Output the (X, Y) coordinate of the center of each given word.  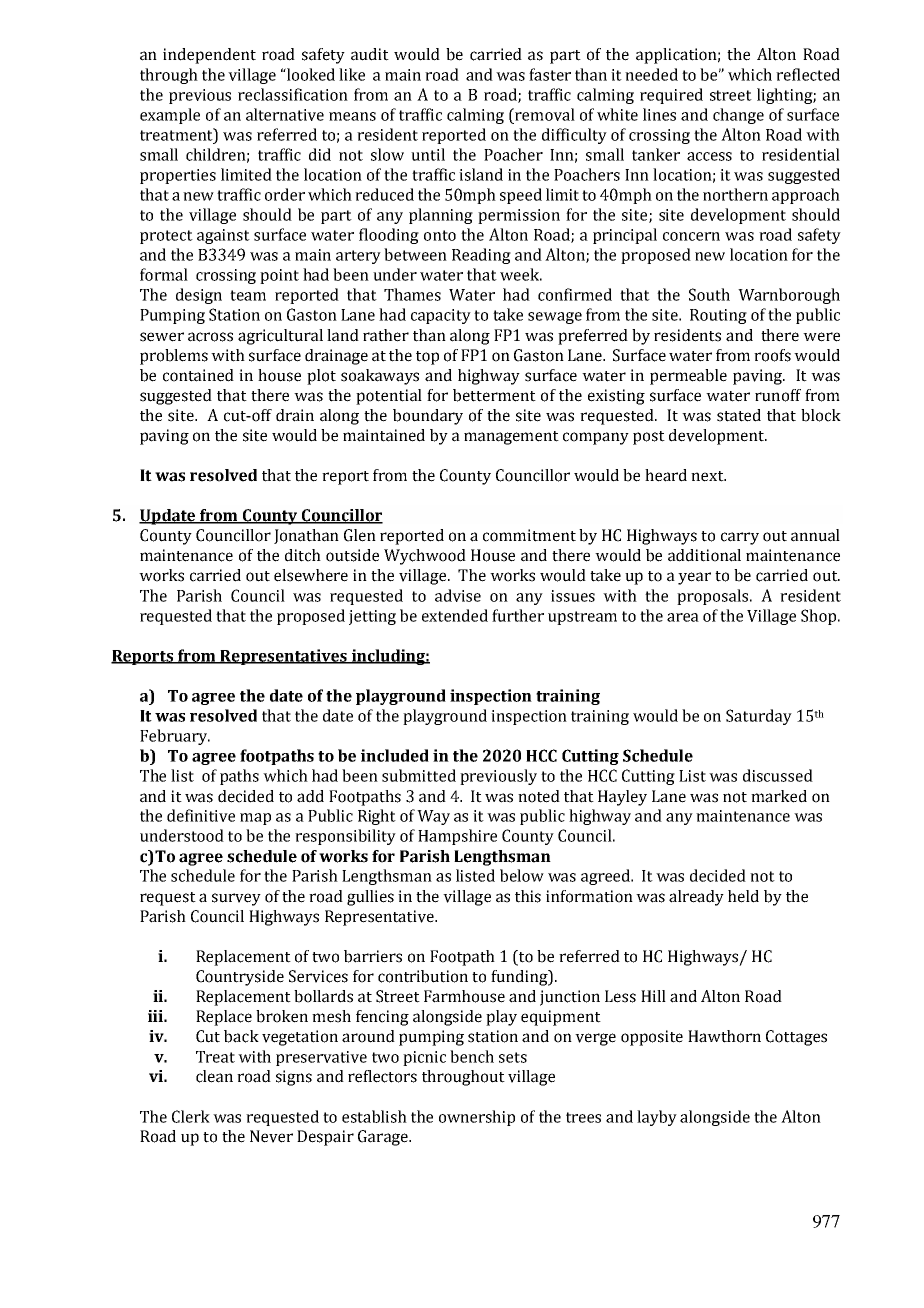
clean (214, 1076)
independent (209, 56)
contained (198, 375)
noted (539, 796)
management (511, 438)
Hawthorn (724, 1036)
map (255, 819)
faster (550, 74)
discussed (778, 775)
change (738, 116)
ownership (477, 1118)
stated (739, 415)
